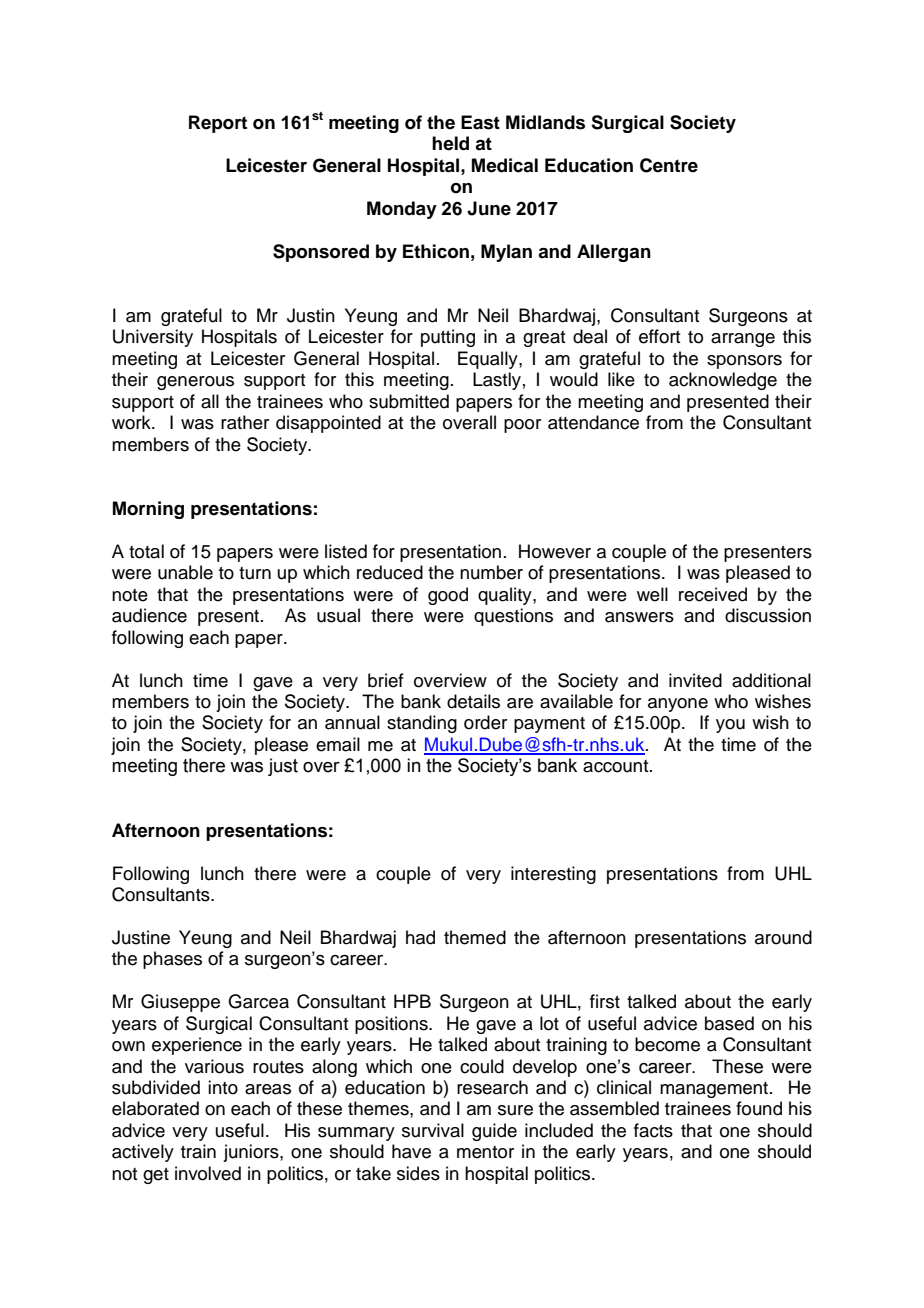 This screenshot has height=1308, width=924. I want to click on audience, so click(149, 615).
